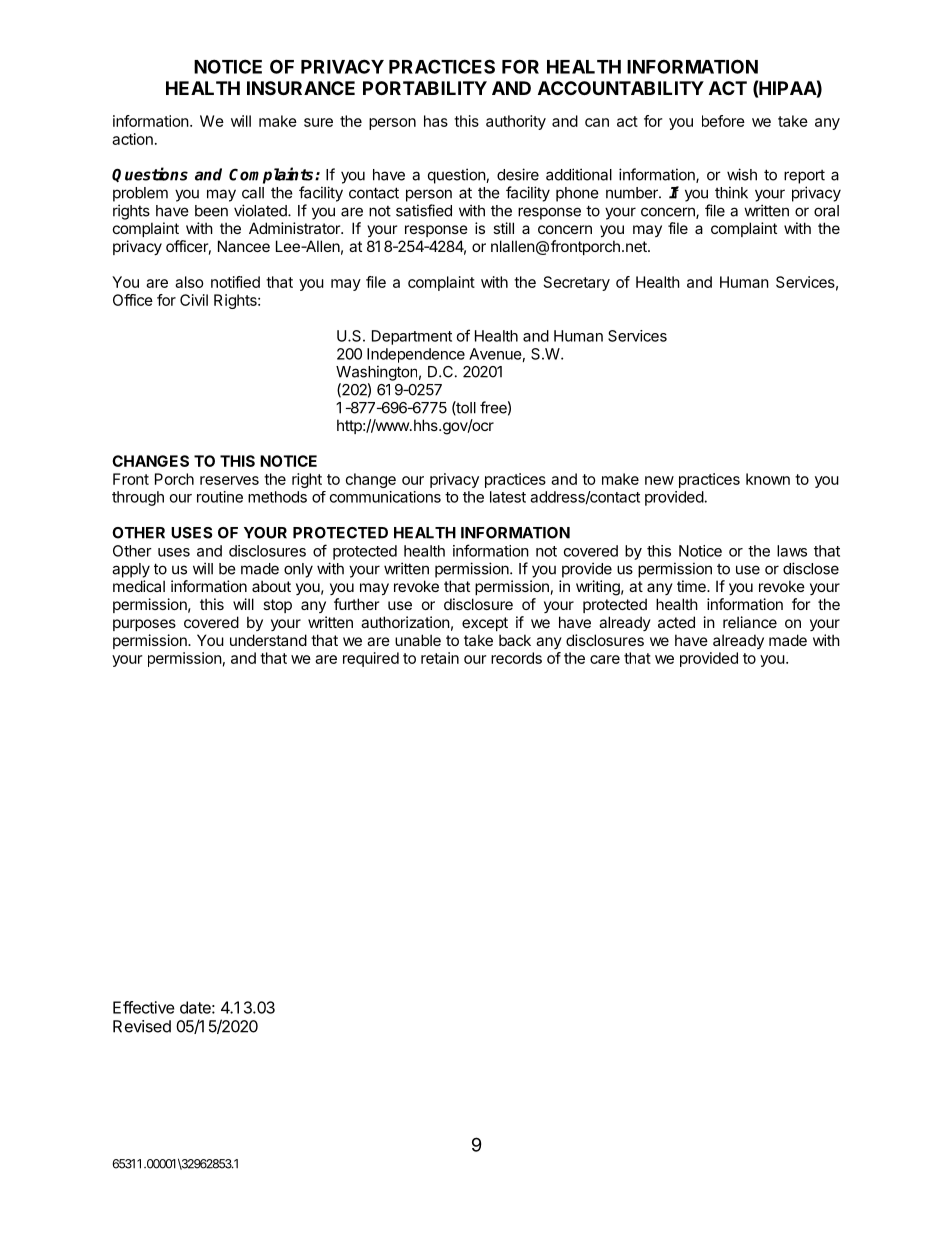 This image has height=1233, width=952. What do you see at coordinates (792, 551) in the image?
I see `laws` at bounding box center [792, 551].
